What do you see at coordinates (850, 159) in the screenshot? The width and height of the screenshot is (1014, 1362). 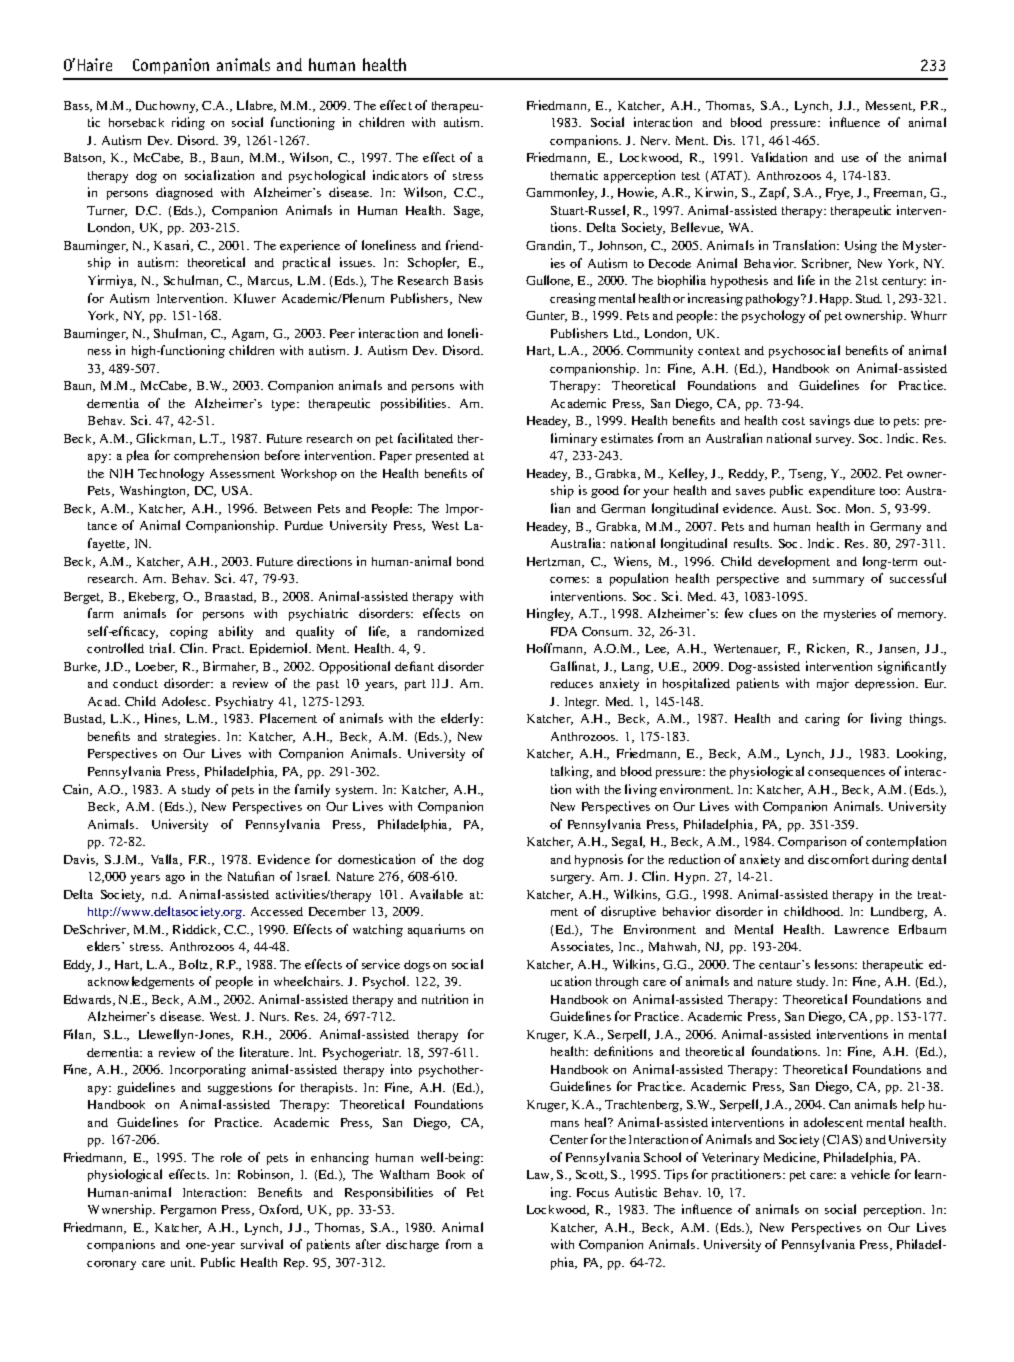 I see `use` at bounding box center [850, 159].
